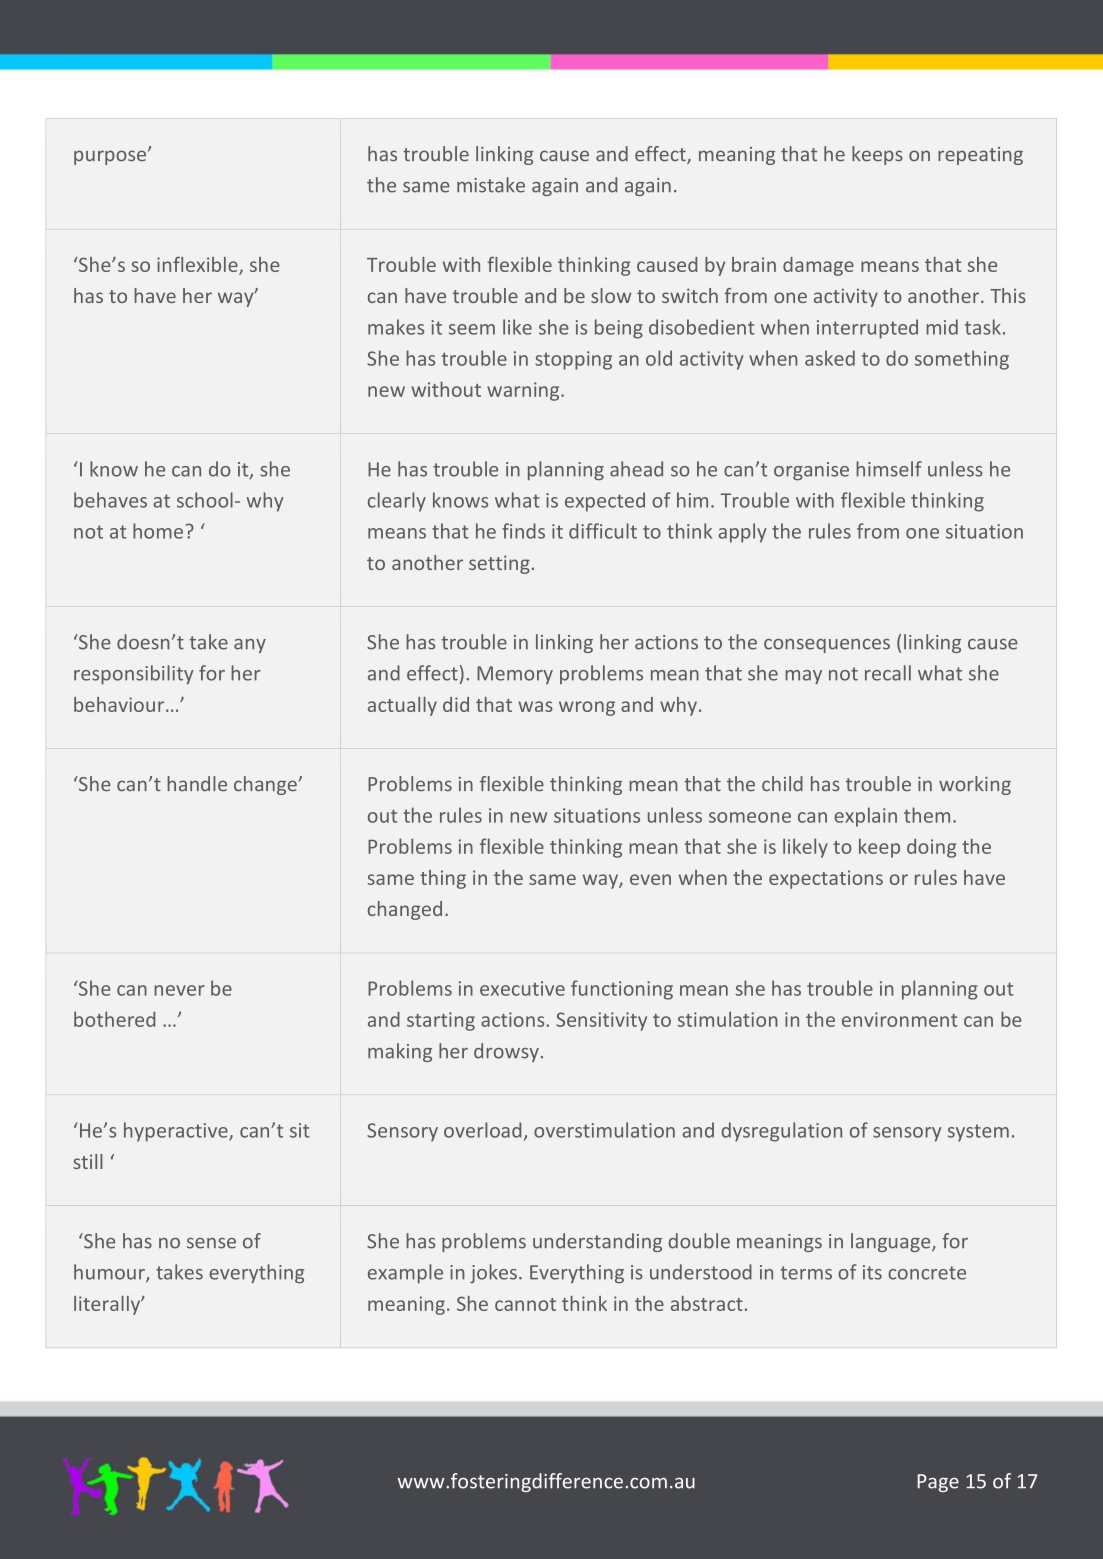  What do you see at coordinates (927, 815) in the page?
I see `them` at bounding box center [927, 815].
